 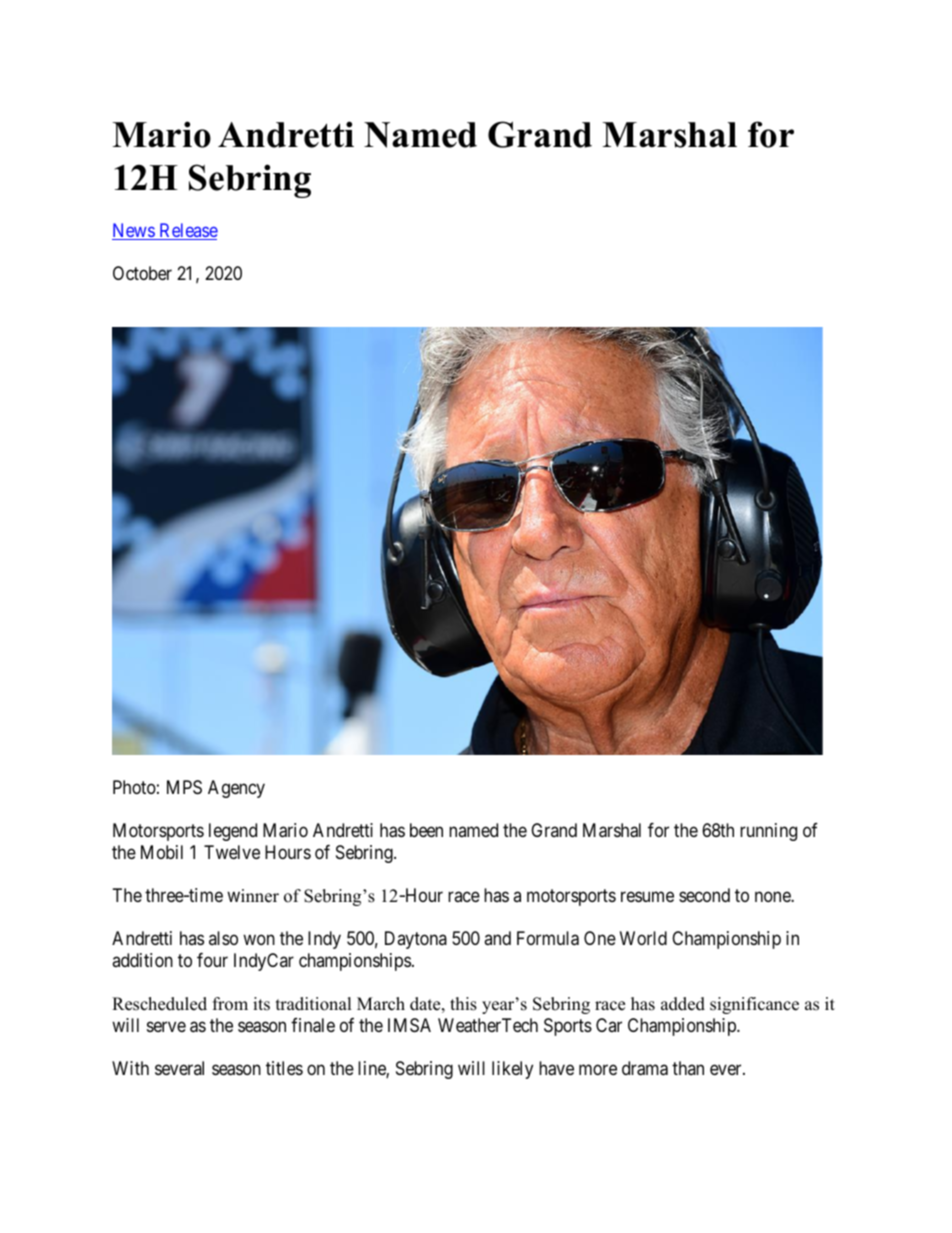 I want to click on been, so click(x=426, y=830).
